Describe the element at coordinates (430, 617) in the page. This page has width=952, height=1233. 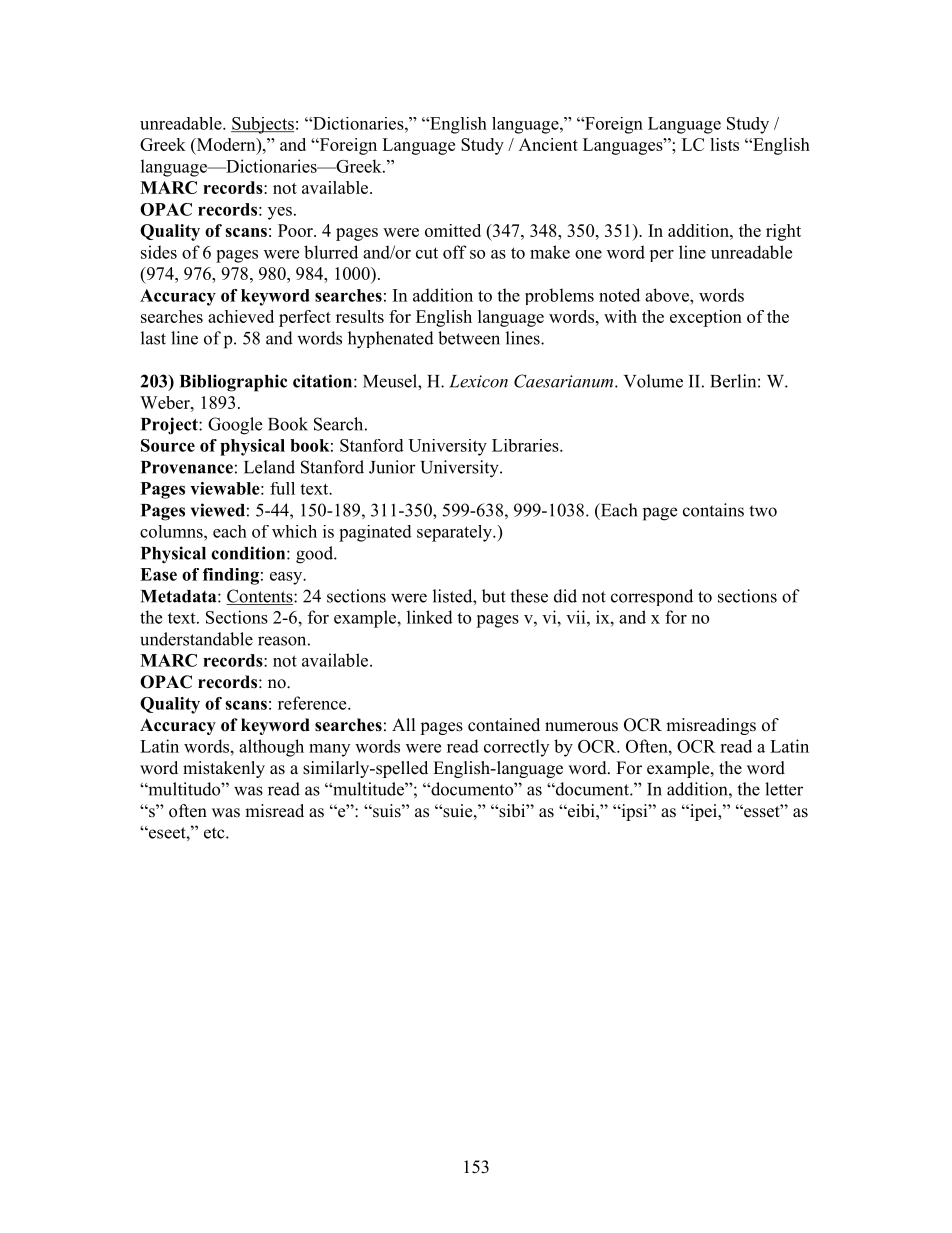
I see `linked` at that location.
